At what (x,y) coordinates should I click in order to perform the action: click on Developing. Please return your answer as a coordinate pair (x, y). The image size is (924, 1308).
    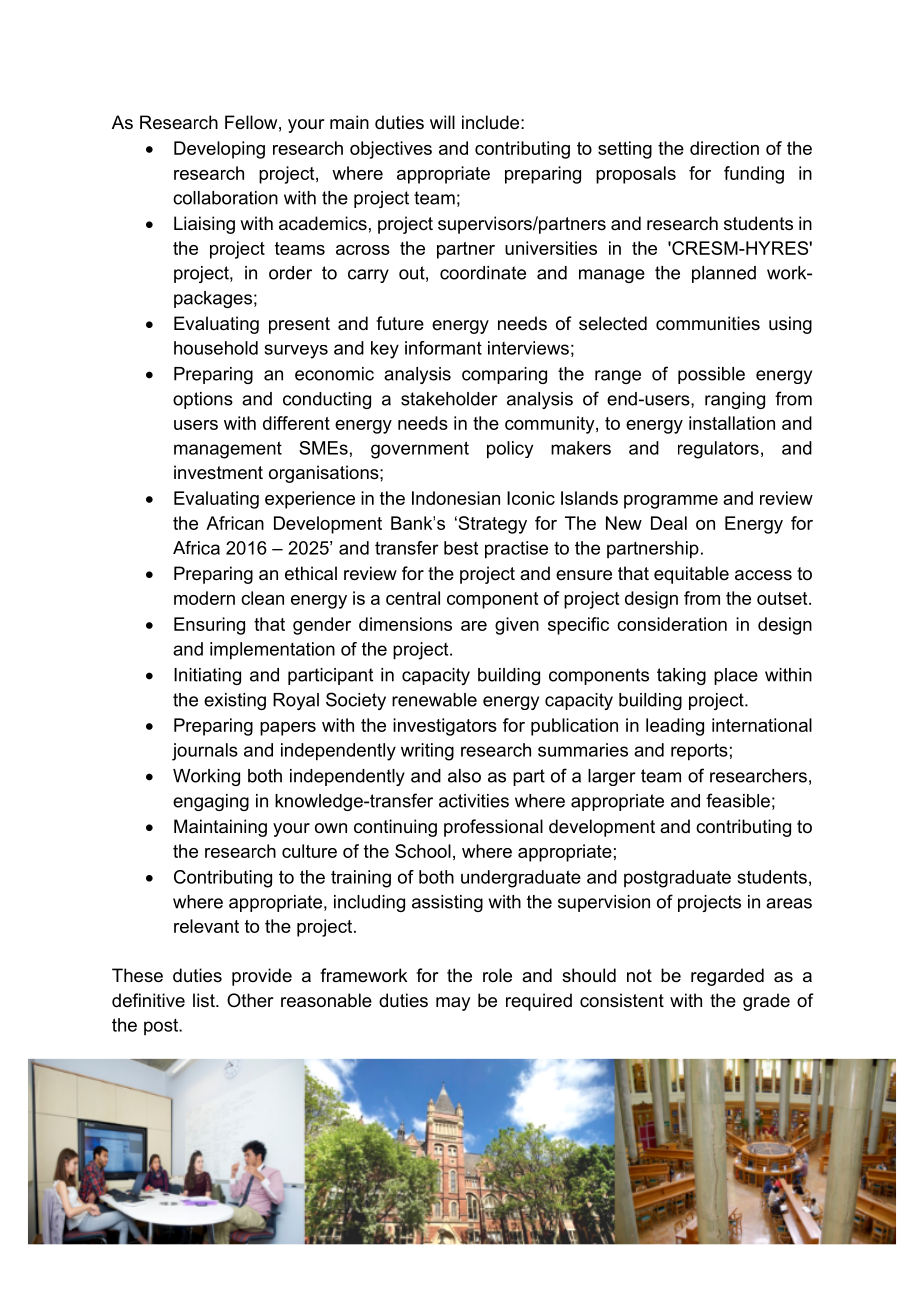
    Looking at the image, I should click on (219, 150).
